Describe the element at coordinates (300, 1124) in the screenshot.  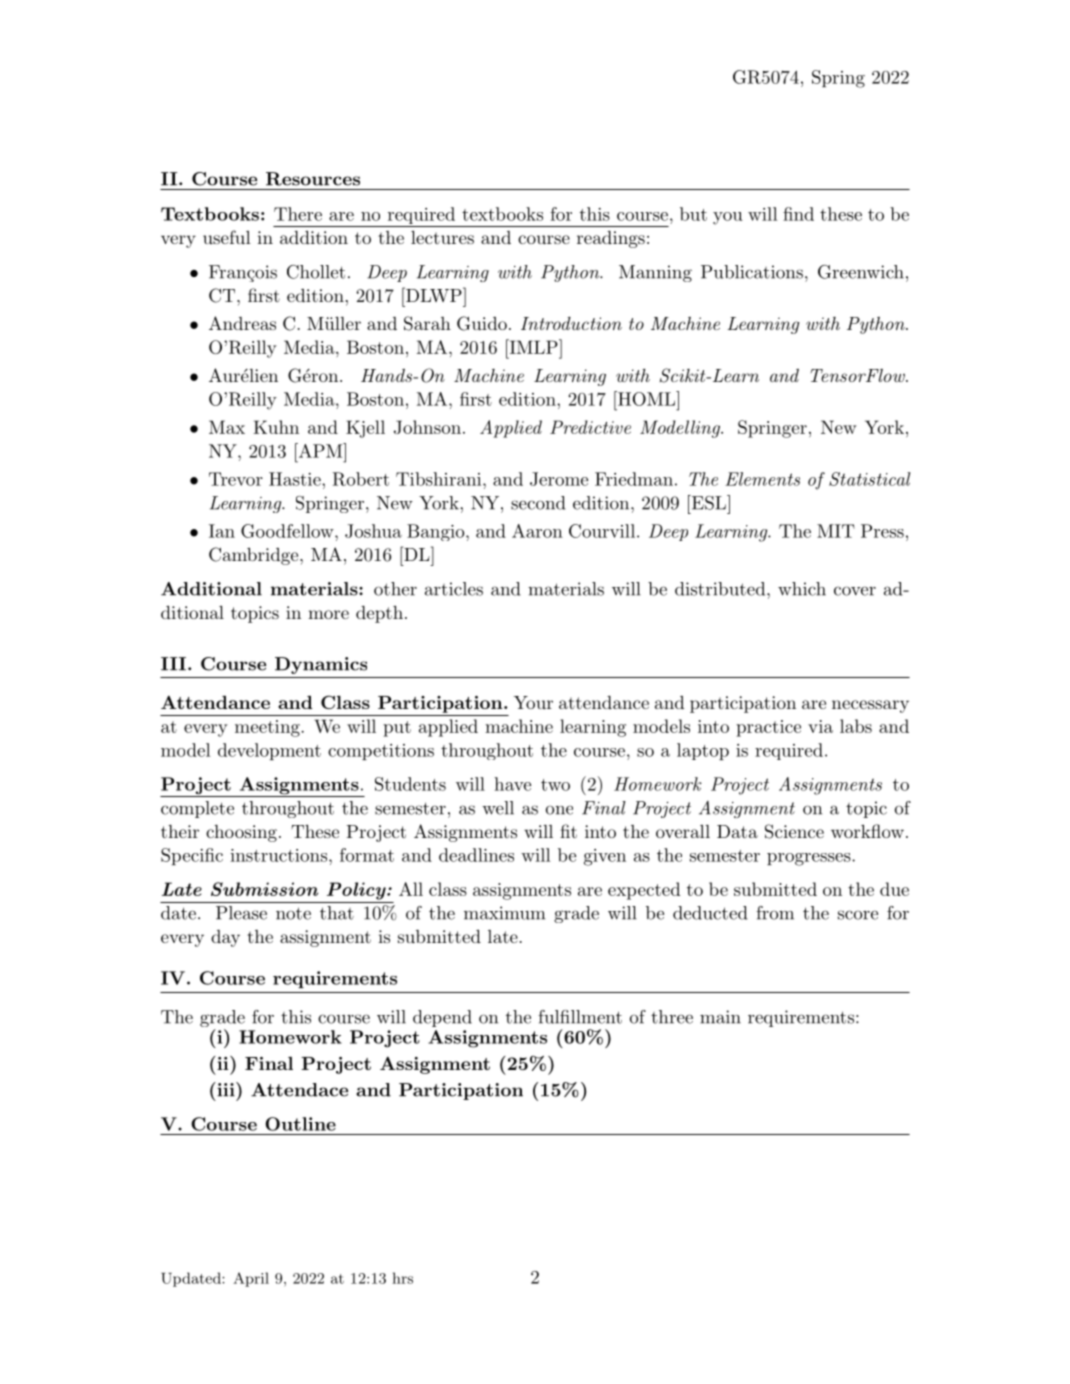
I see `Outline` at that location.
